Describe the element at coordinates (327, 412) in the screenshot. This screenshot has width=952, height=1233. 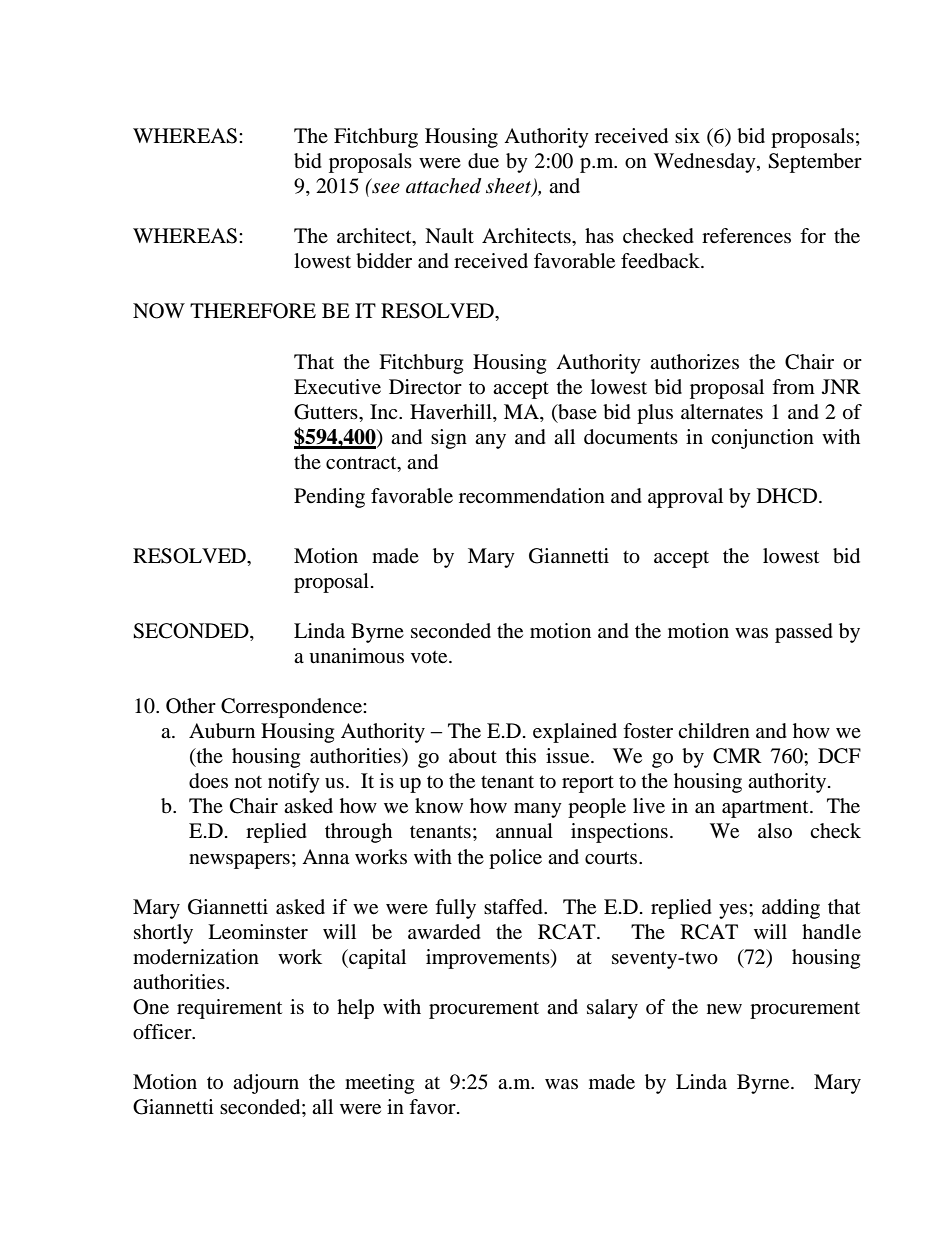
I see `Gutters` at that location.
